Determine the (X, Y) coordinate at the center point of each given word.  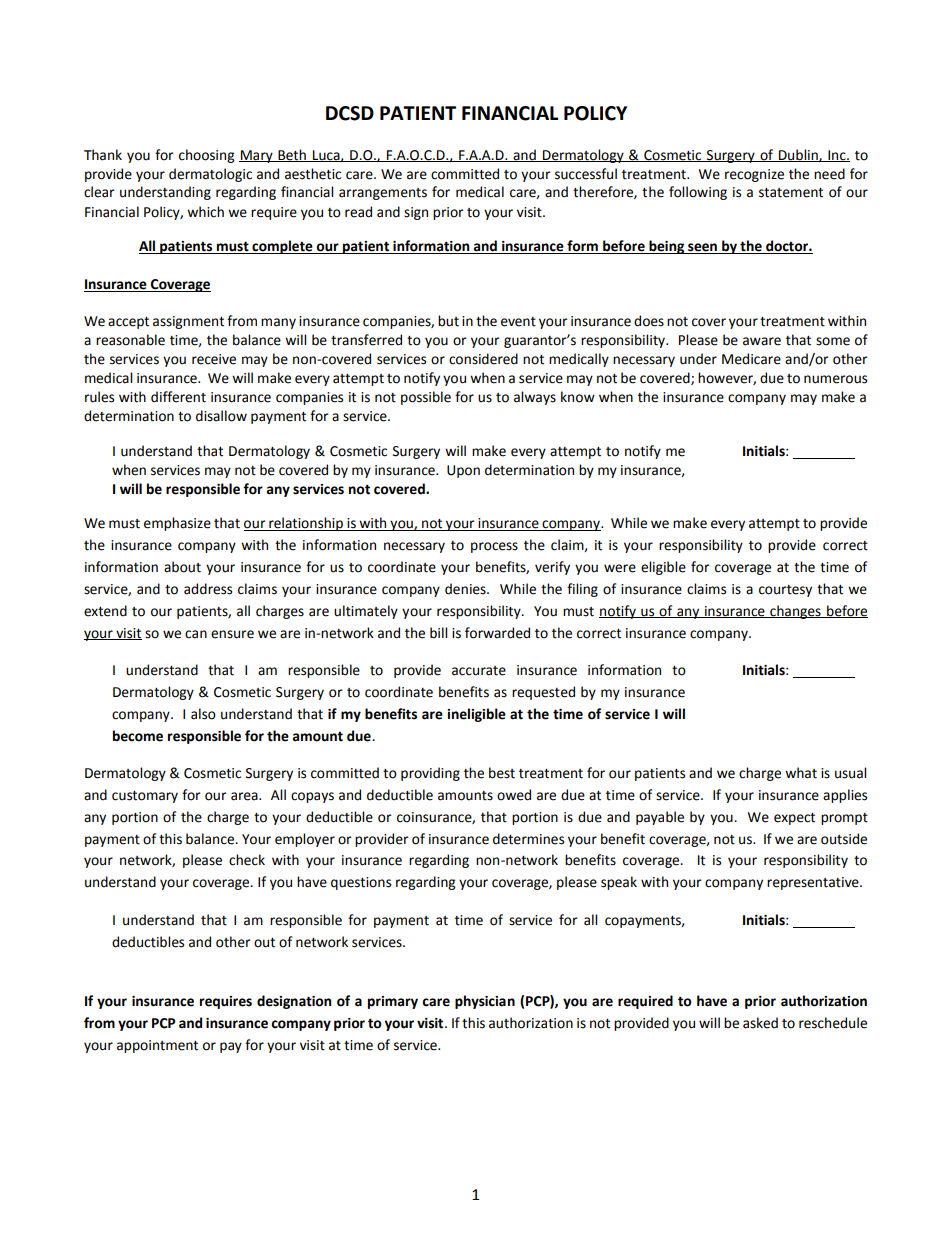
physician (485, 1002)
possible (426, 398)
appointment (157, 1046)
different (178, 397)
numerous (835, 379)
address (208, 589)
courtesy (785, 591)
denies (466, 589)
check (247, 860)
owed (514, 795)
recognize (754, 175)
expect (794, 819)
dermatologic (210, 175)
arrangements (383, 194)
